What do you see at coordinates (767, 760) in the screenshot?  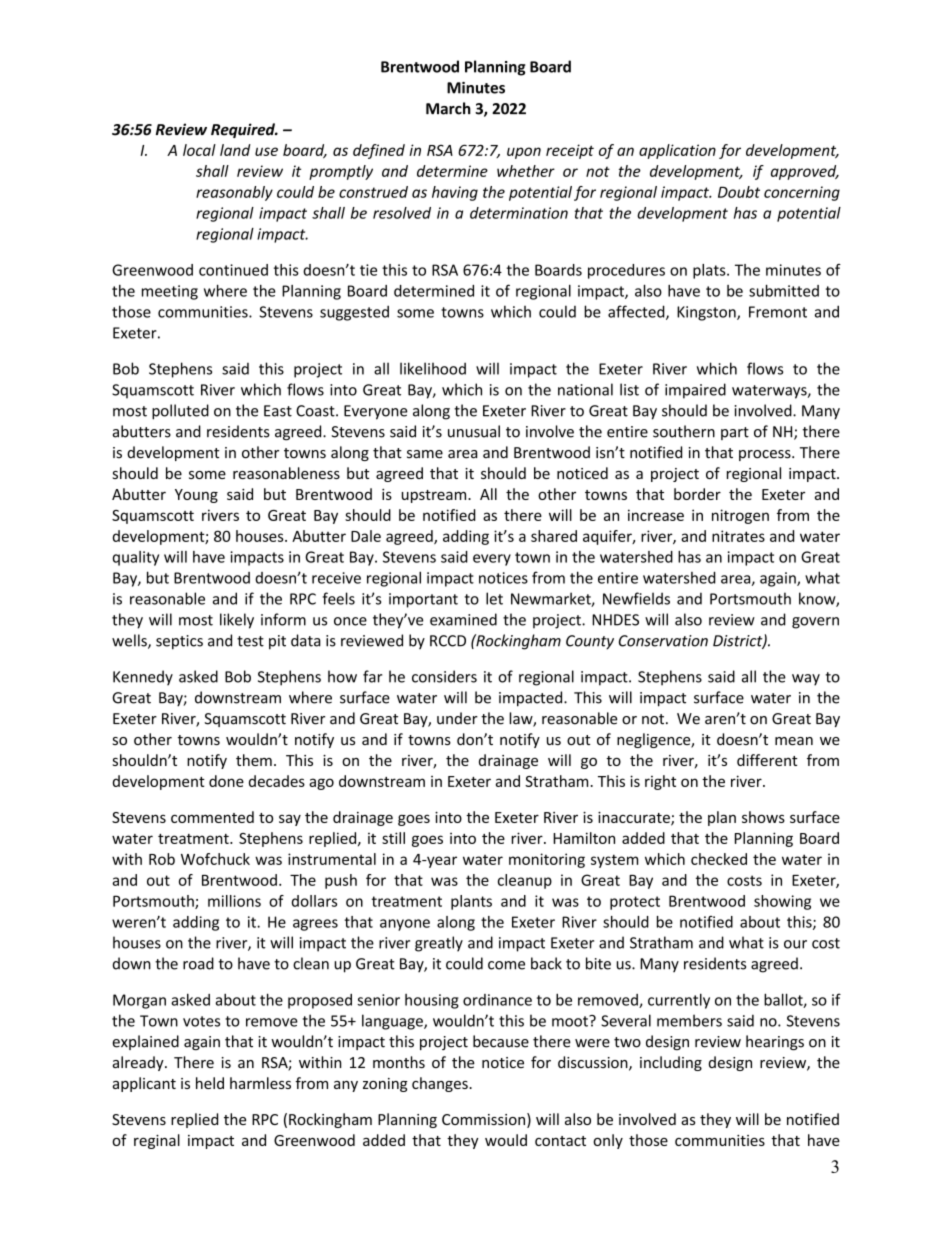 I see `different` at bounding box center [767, 760].
